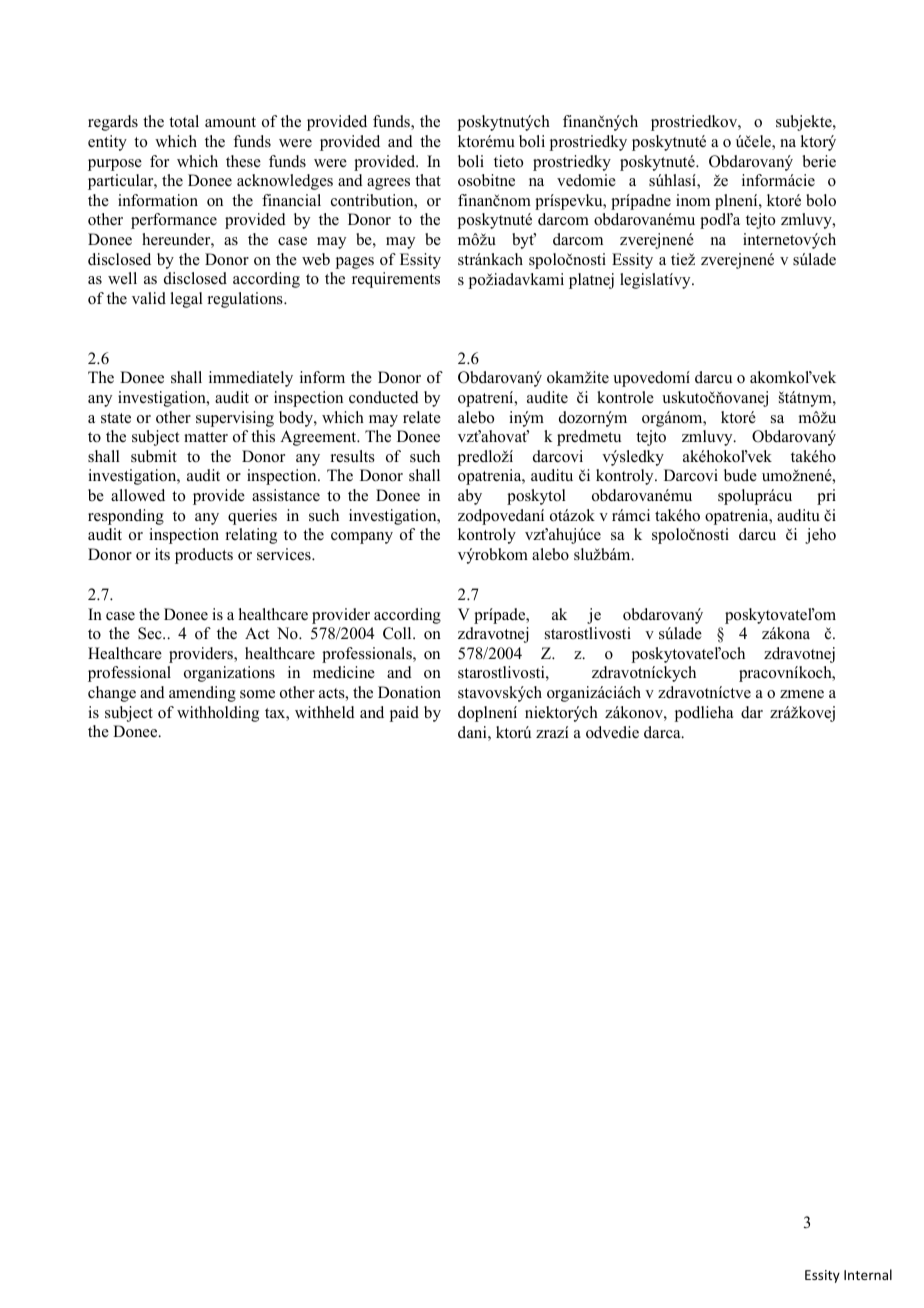 This screenshot has width=924, height=1308. Describe the element at coordinates (826, 497) in the screenshot. I see `pri` at that location.
